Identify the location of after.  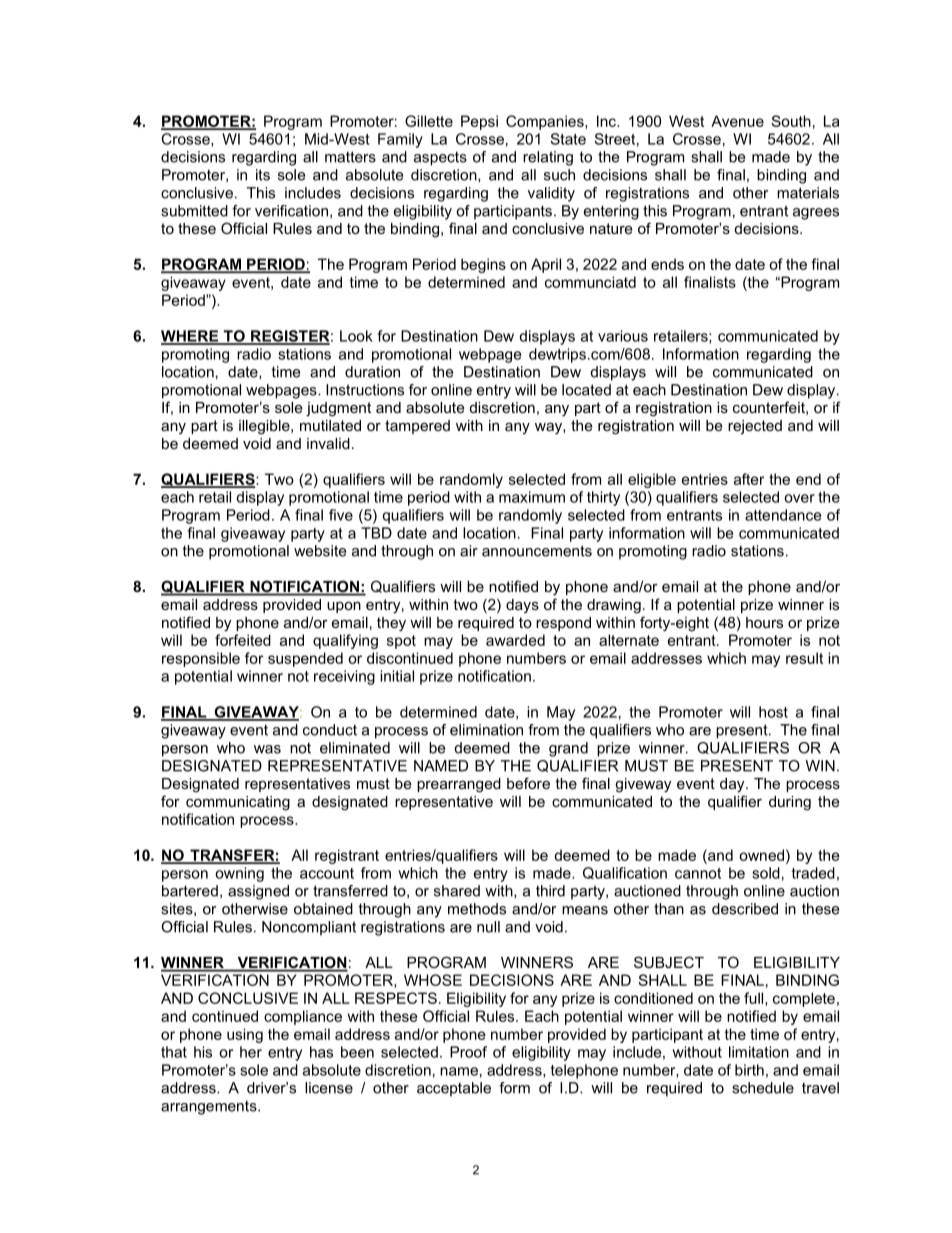
(749, 479).
